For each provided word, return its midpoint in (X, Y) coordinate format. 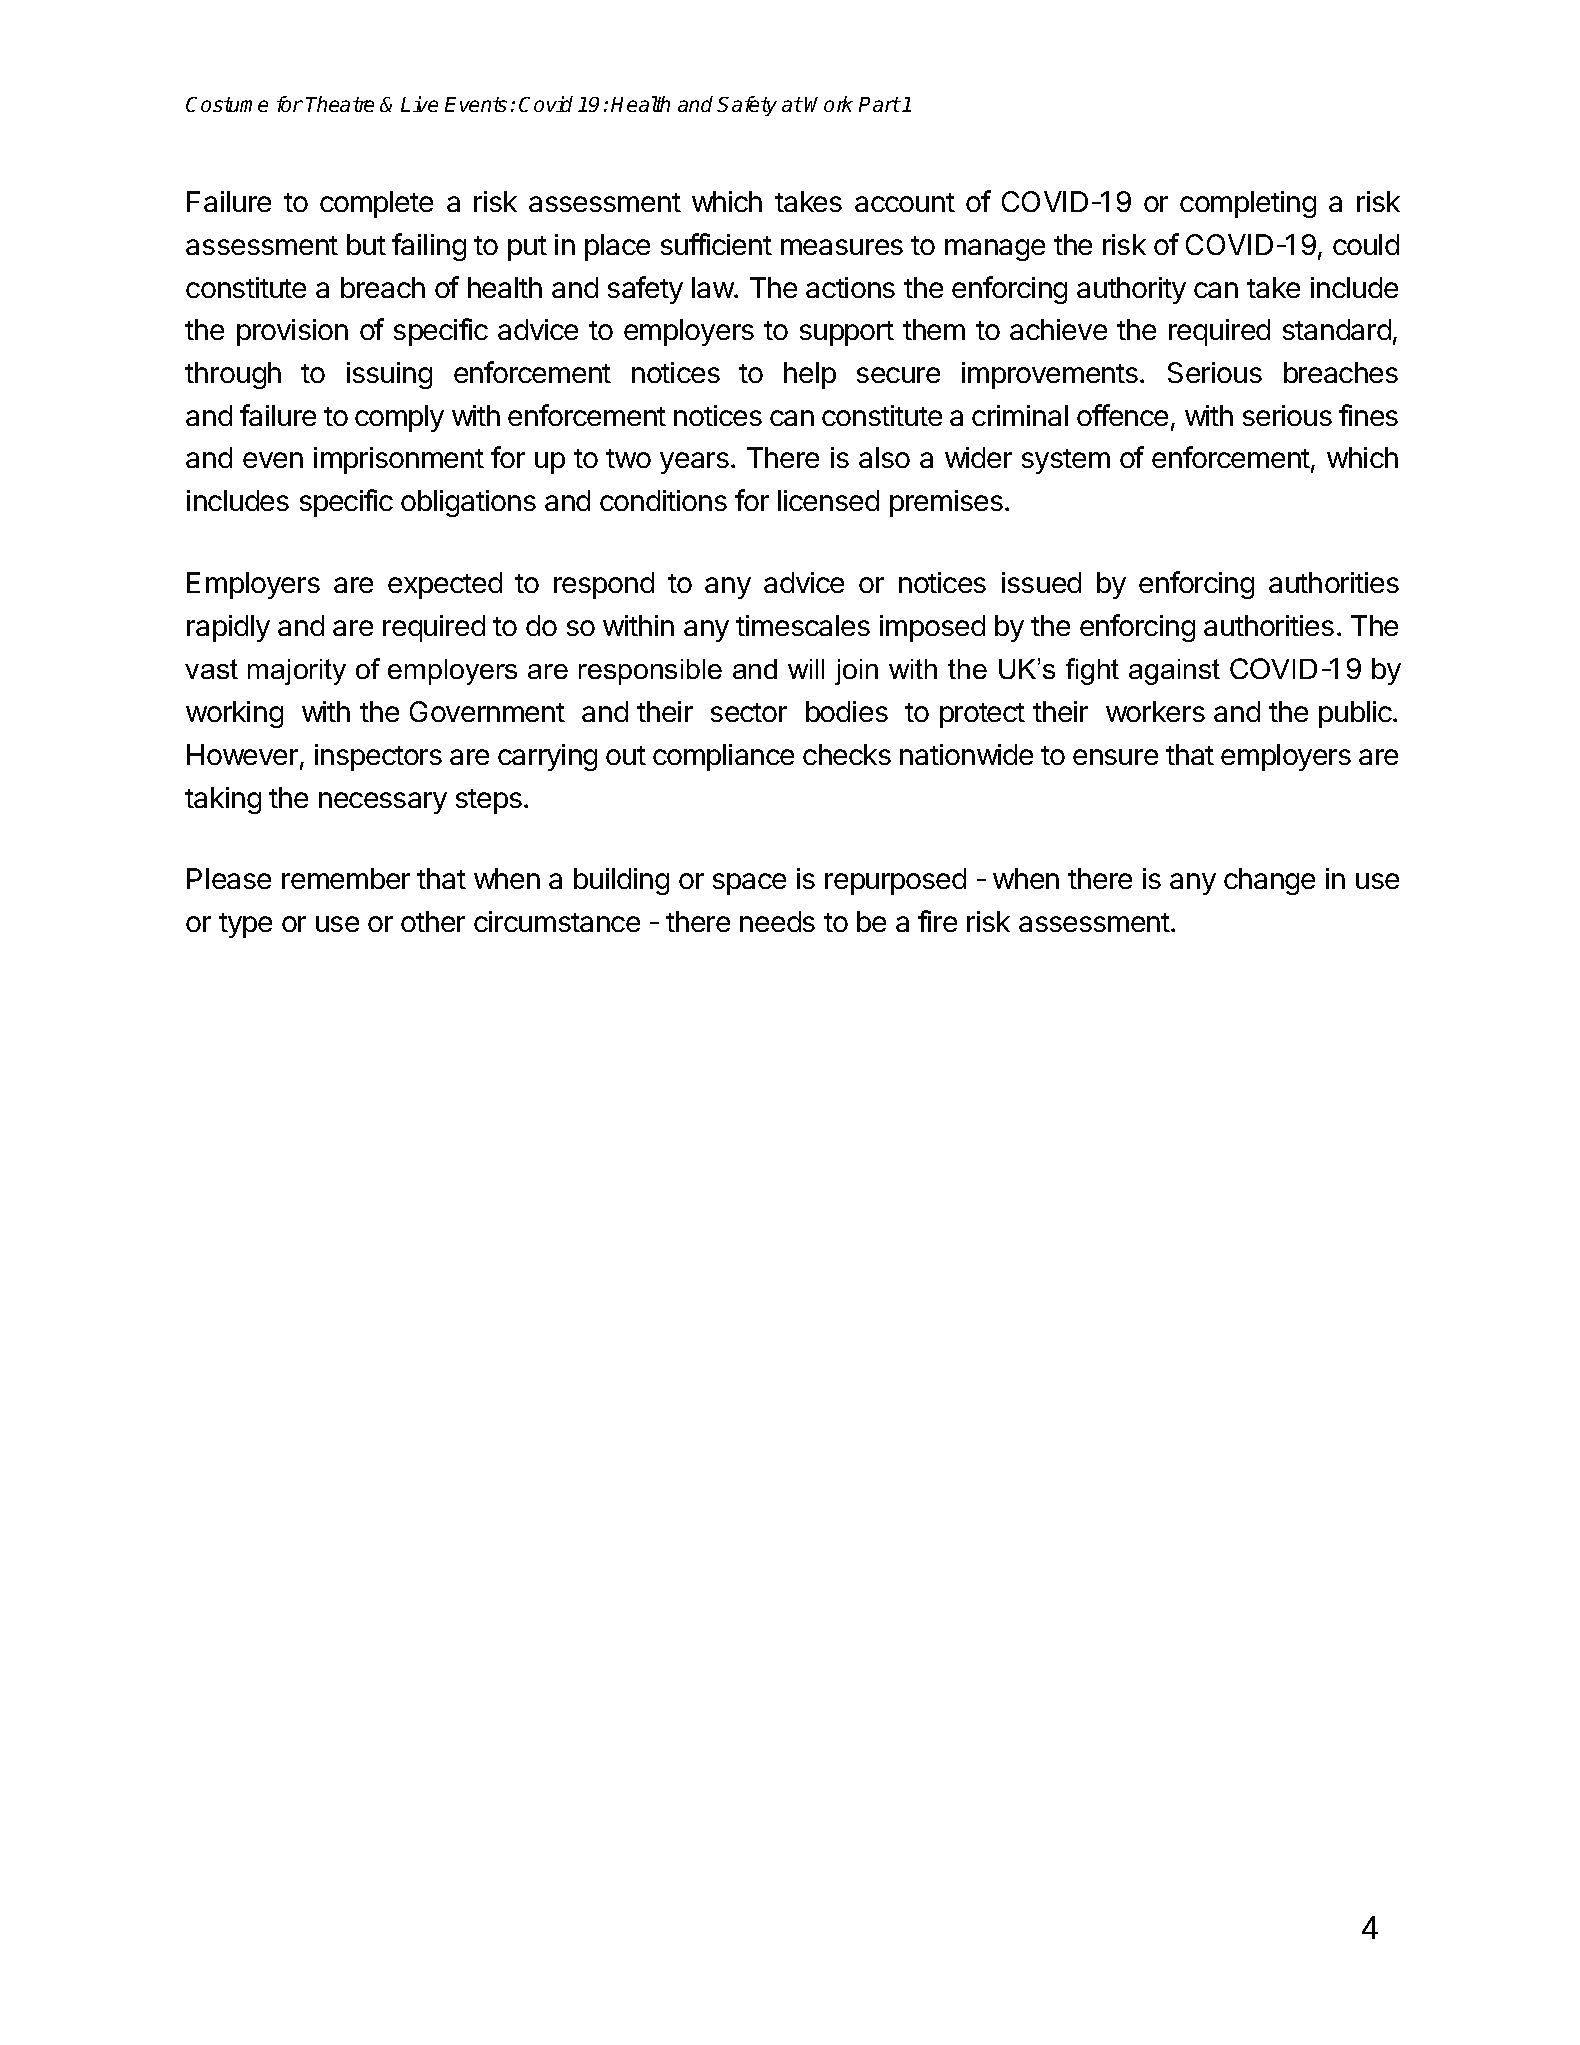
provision (292, 332)
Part (879, 104)
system (1066, 461)
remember (346, 878)
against (1174, 672)
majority (297, 672)
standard (1337, 329)
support (847, 333)
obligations (468, 503)
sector (749, 712)
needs (777, 921)
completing (1248, 204)
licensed (828, 500)
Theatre (340, 104)
